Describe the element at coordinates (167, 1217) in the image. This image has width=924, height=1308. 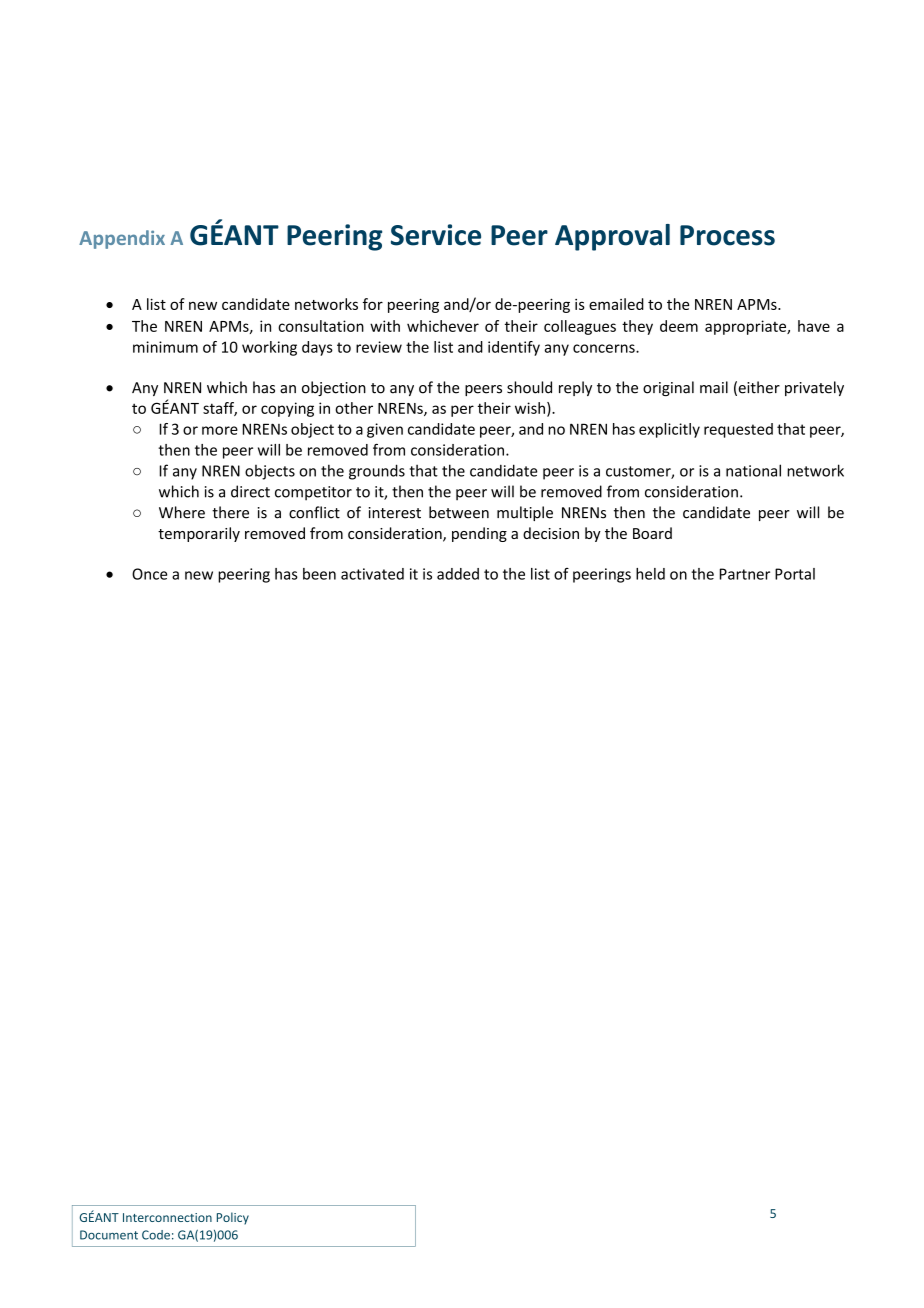
I see `Interconnection` at that location.
